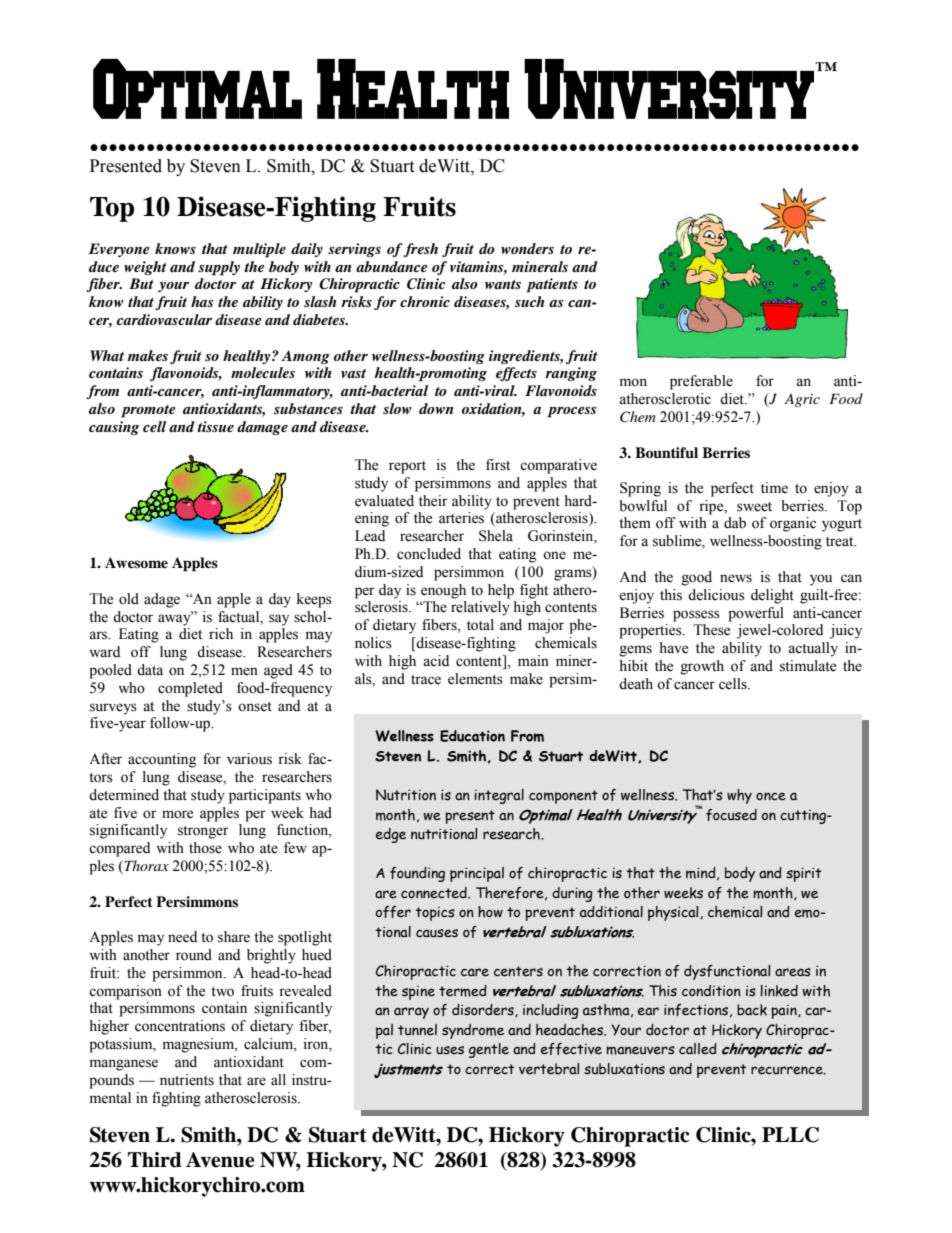 This screenshot has width=952, height=1233. What do you see at coordinates (190, 689) in the screenshot?
I see `completed` at bounding box center [190, 689].
